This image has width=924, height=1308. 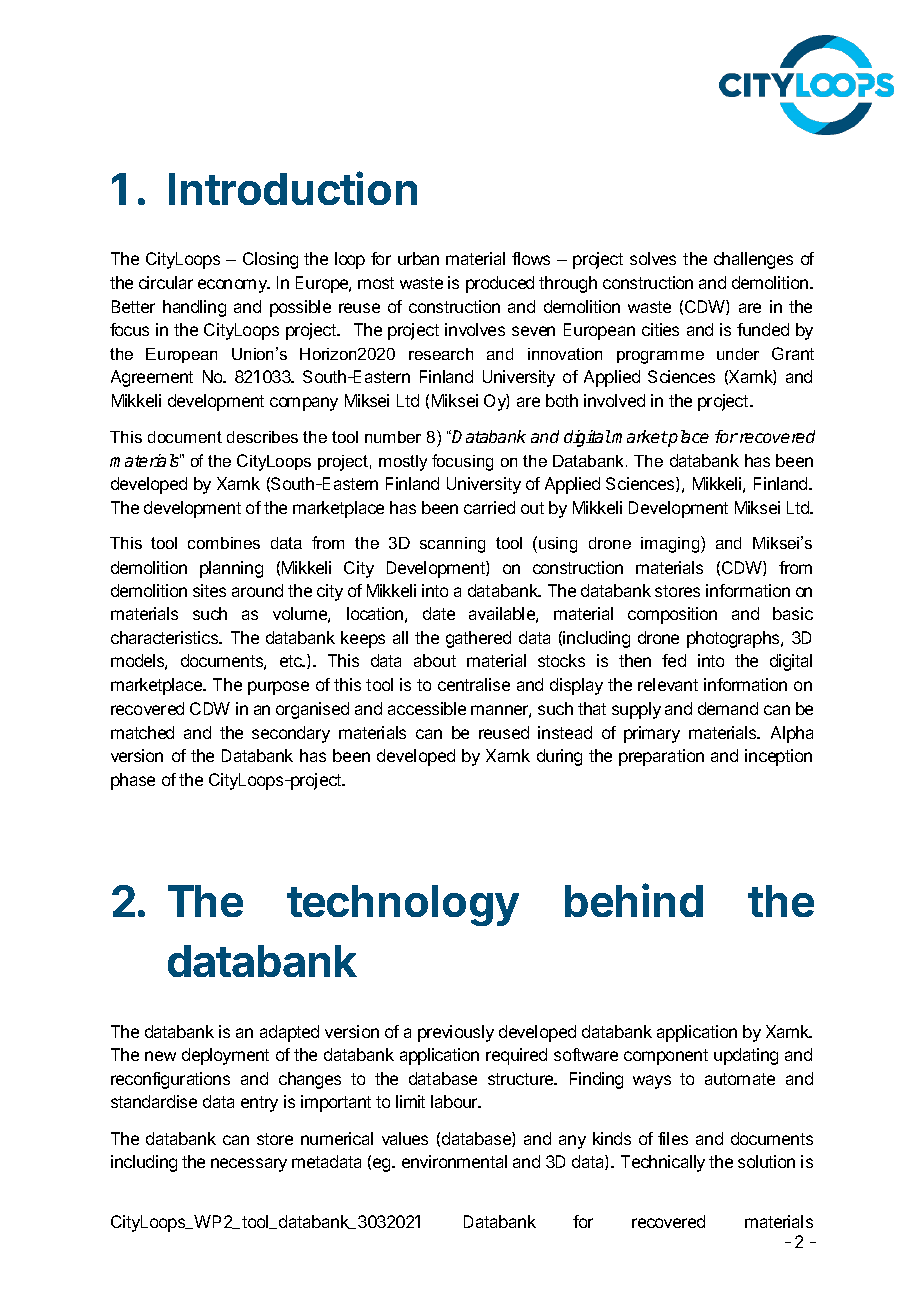 What do you see at coordinates (418, 258) in the image?
I see `urban` at bounding box center [418, 258].
